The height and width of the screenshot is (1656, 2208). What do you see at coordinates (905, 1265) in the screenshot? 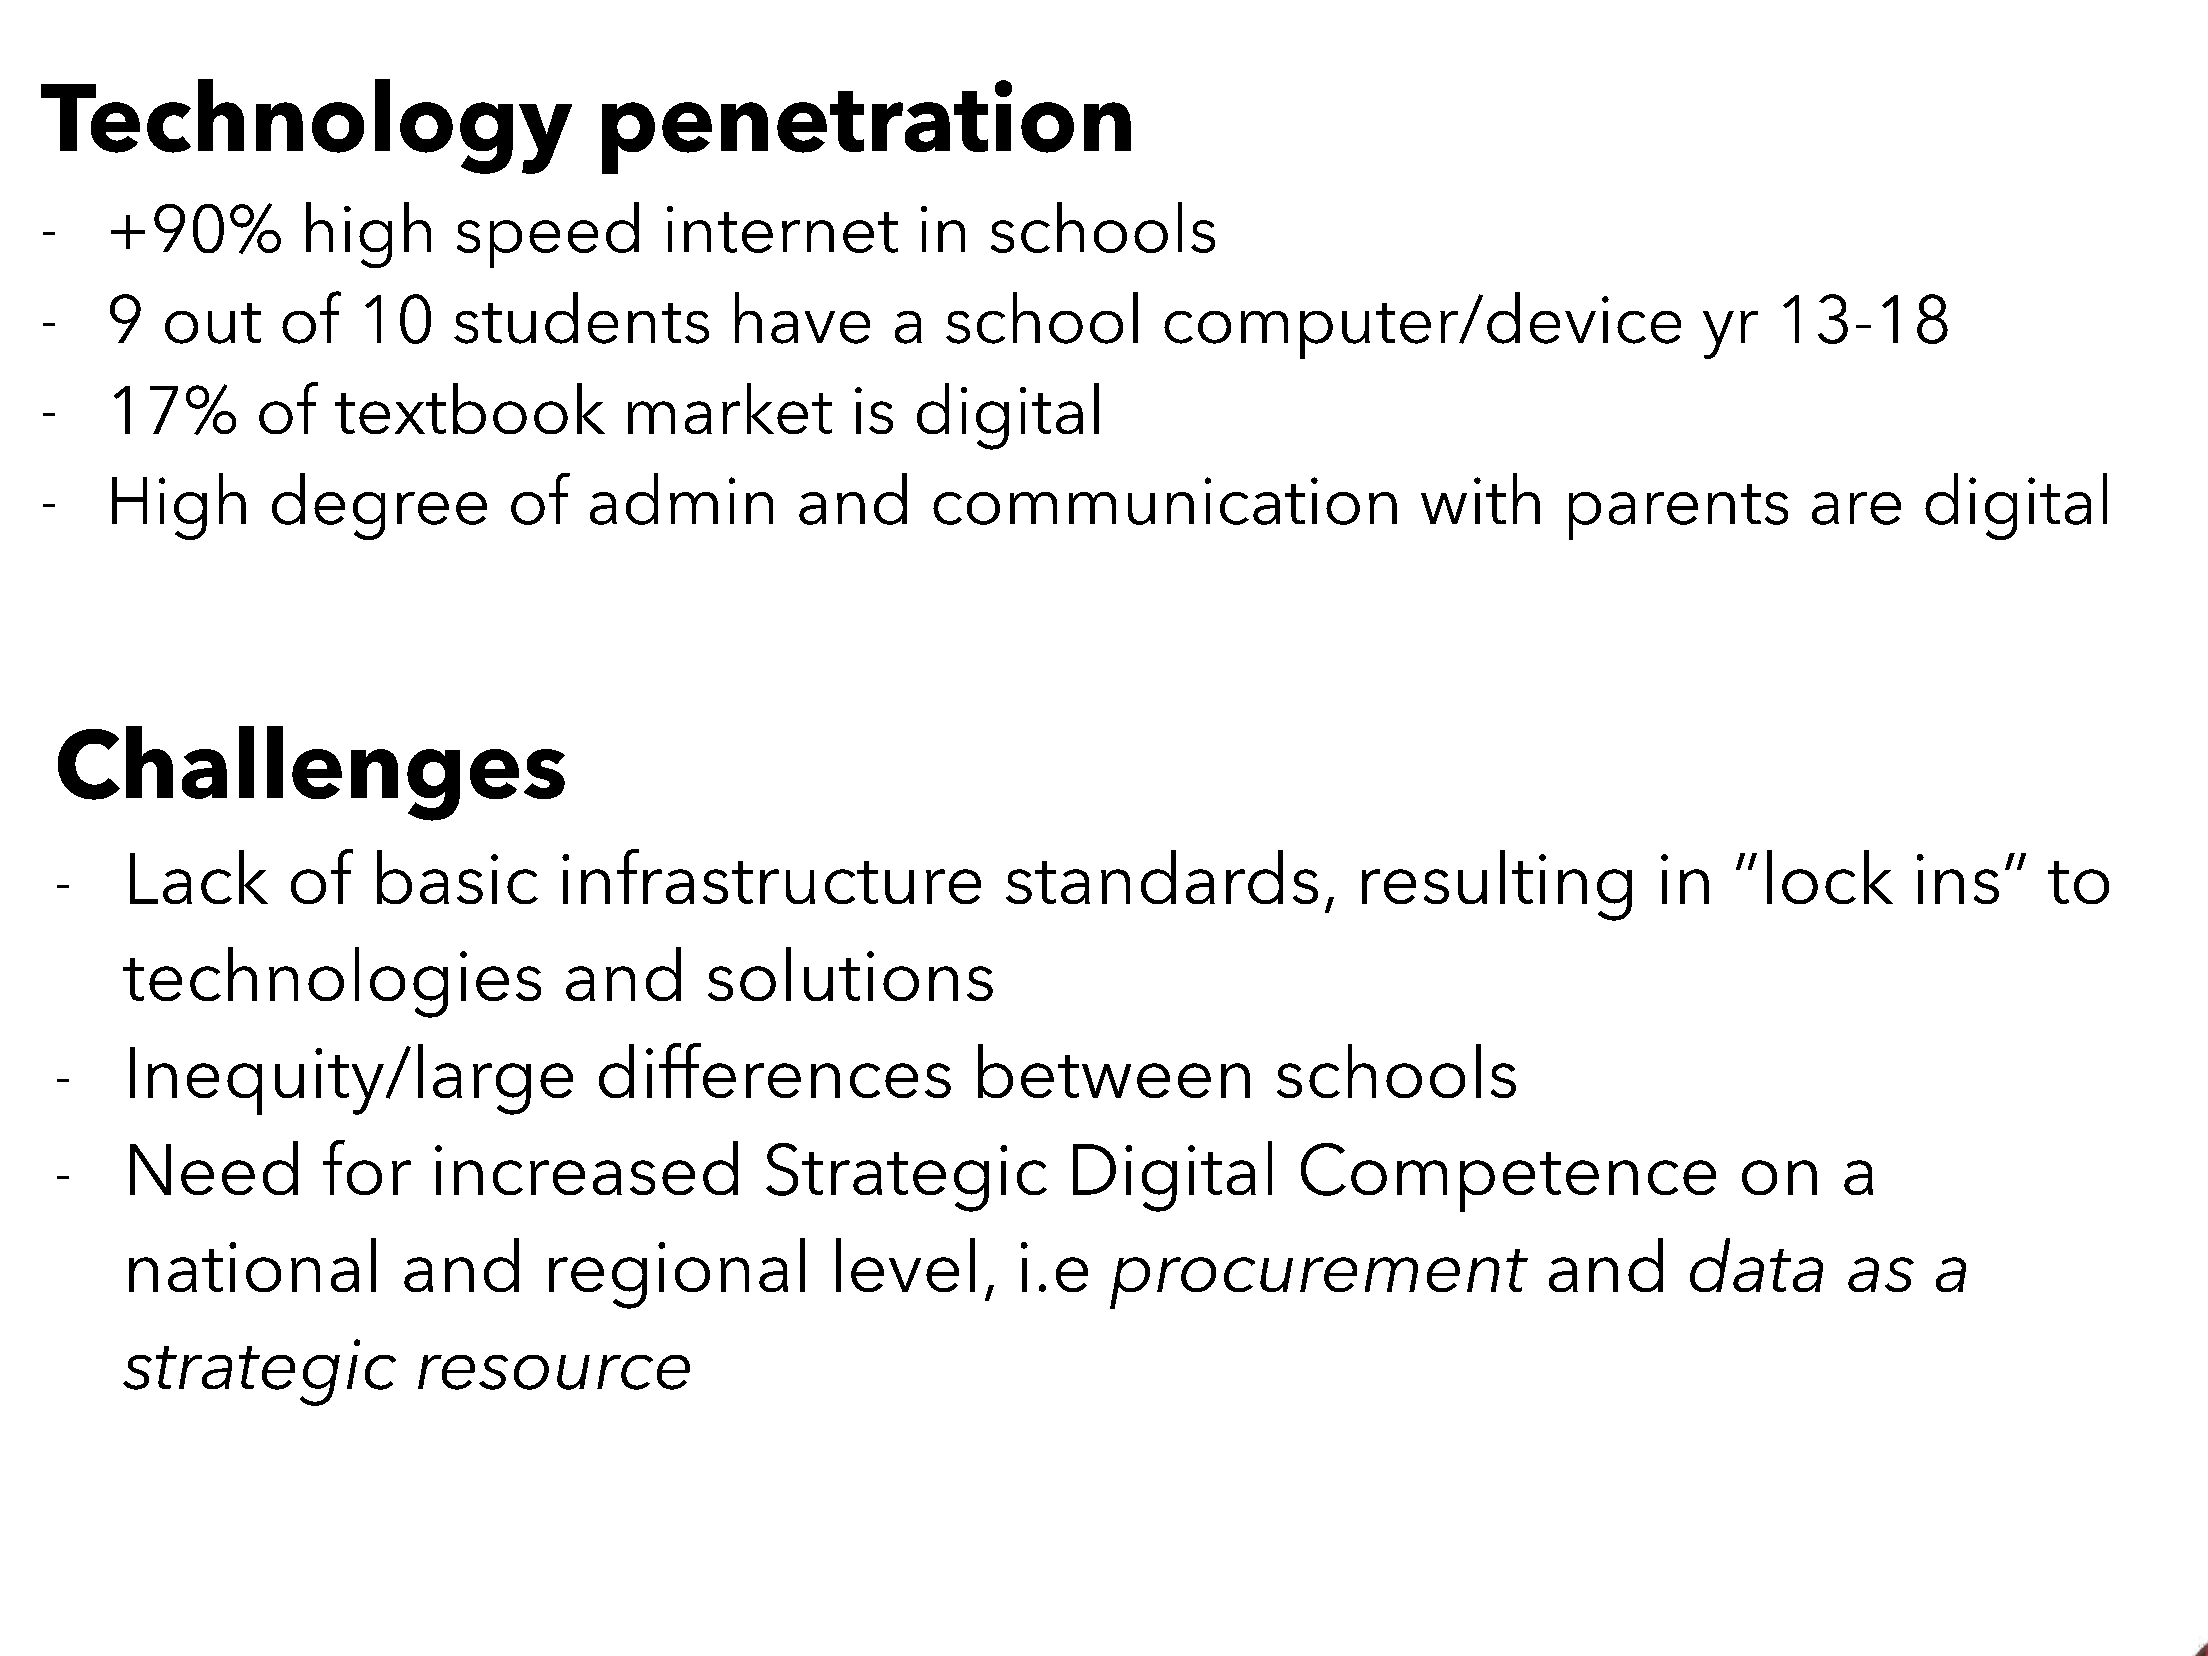
I see `level` at bounding box center [905, 1265].
